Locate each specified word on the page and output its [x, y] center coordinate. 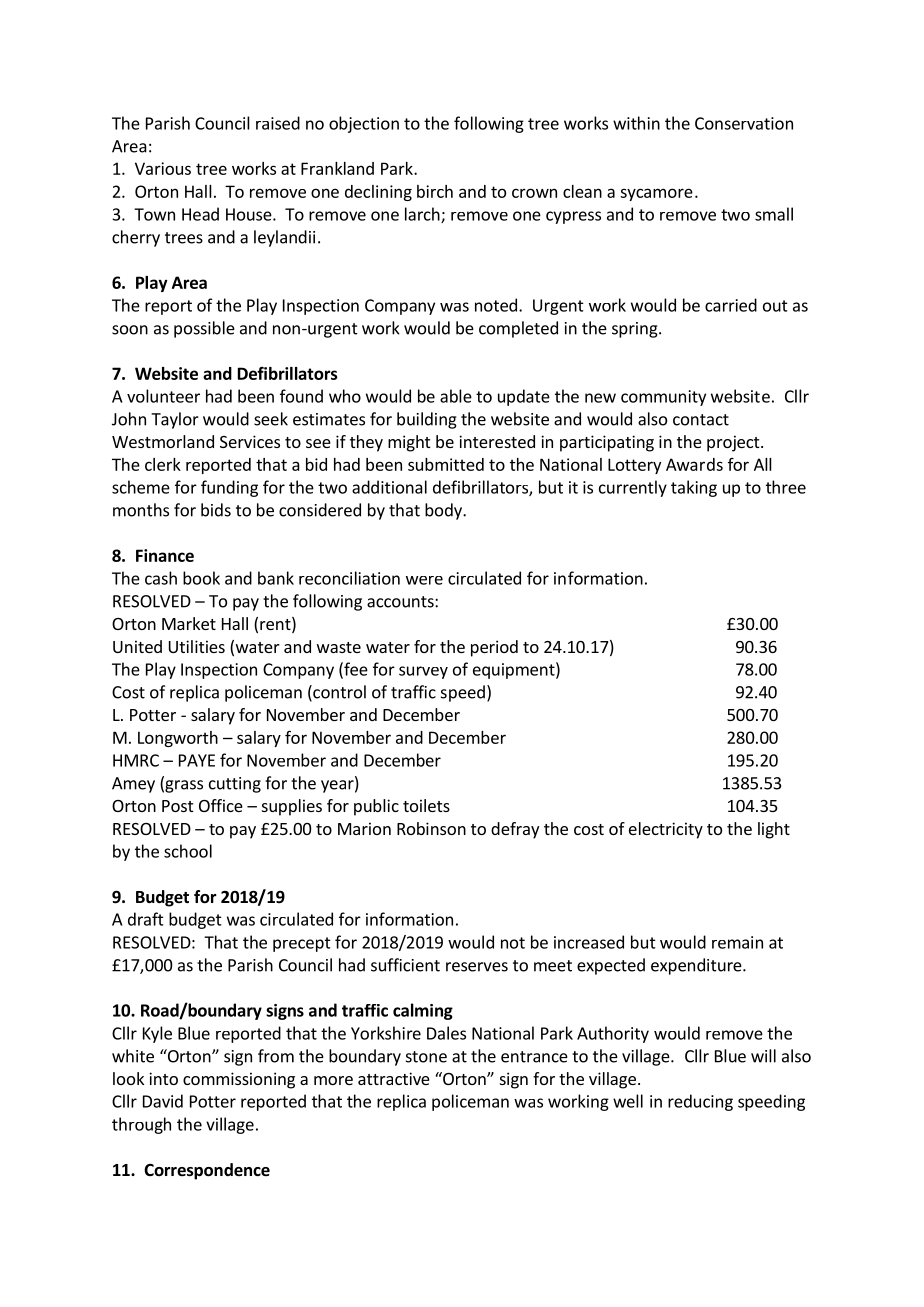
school [188, 851]
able [456, 396]
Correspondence [207, 1171]
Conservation [744, 123]
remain [737, 942]
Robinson [431, 828]
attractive [394, 1078]
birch [435, 191]
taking [694, 488]
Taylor [175, 420]
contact [701, 420]
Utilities [197, 646]
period [494, 648]
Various [163, 168]
